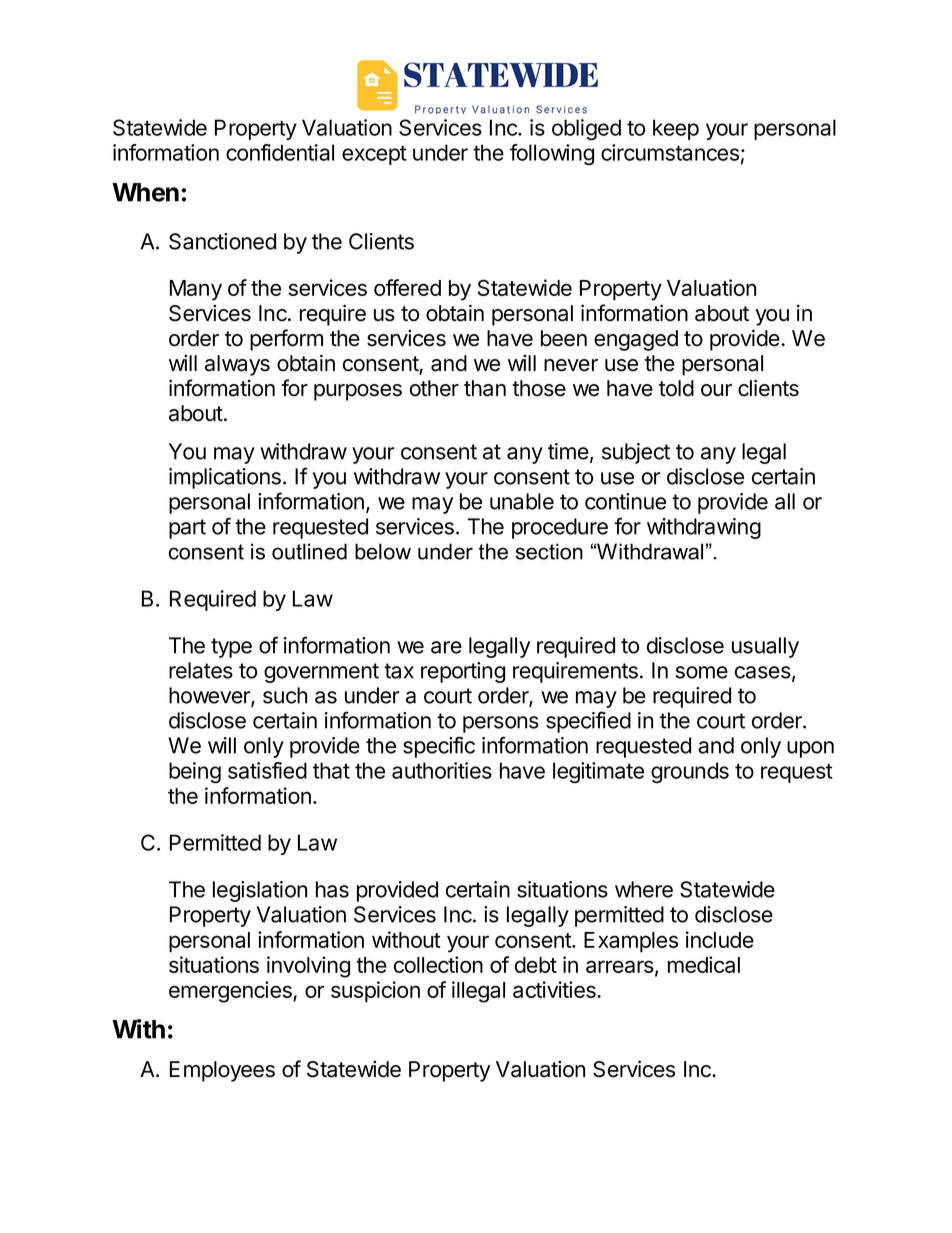 This image has height=1233, width=952. I want to click on circumstances, so click(670, 152).
